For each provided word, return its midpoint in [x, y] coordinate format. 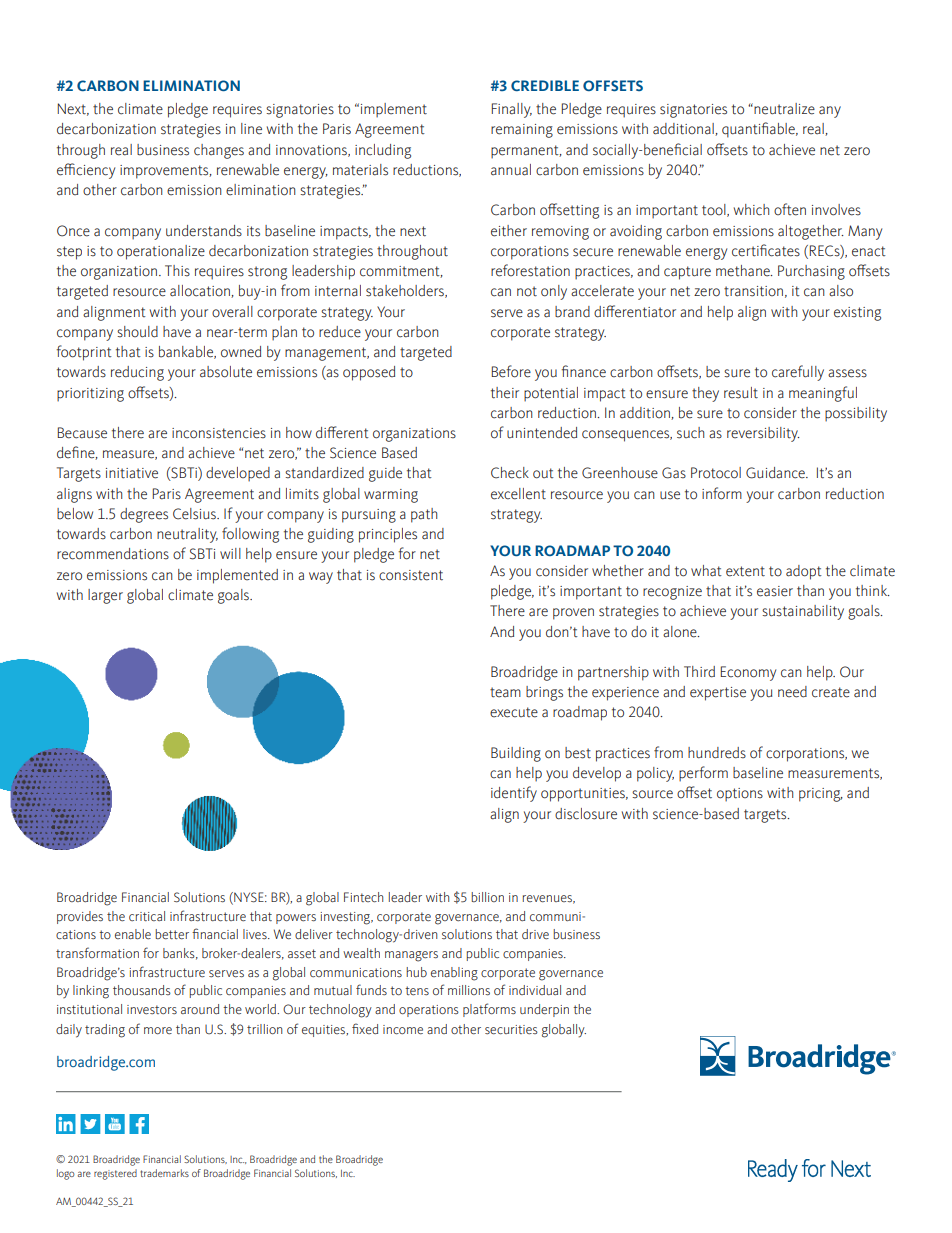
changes [219, 151]
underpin [544, 1010]
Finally [512, 110]
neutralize [783, 109]
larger [105, 596]
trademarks [164, 1173]
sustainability [803, 612]
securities [511, 1029]
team [505, 692]
